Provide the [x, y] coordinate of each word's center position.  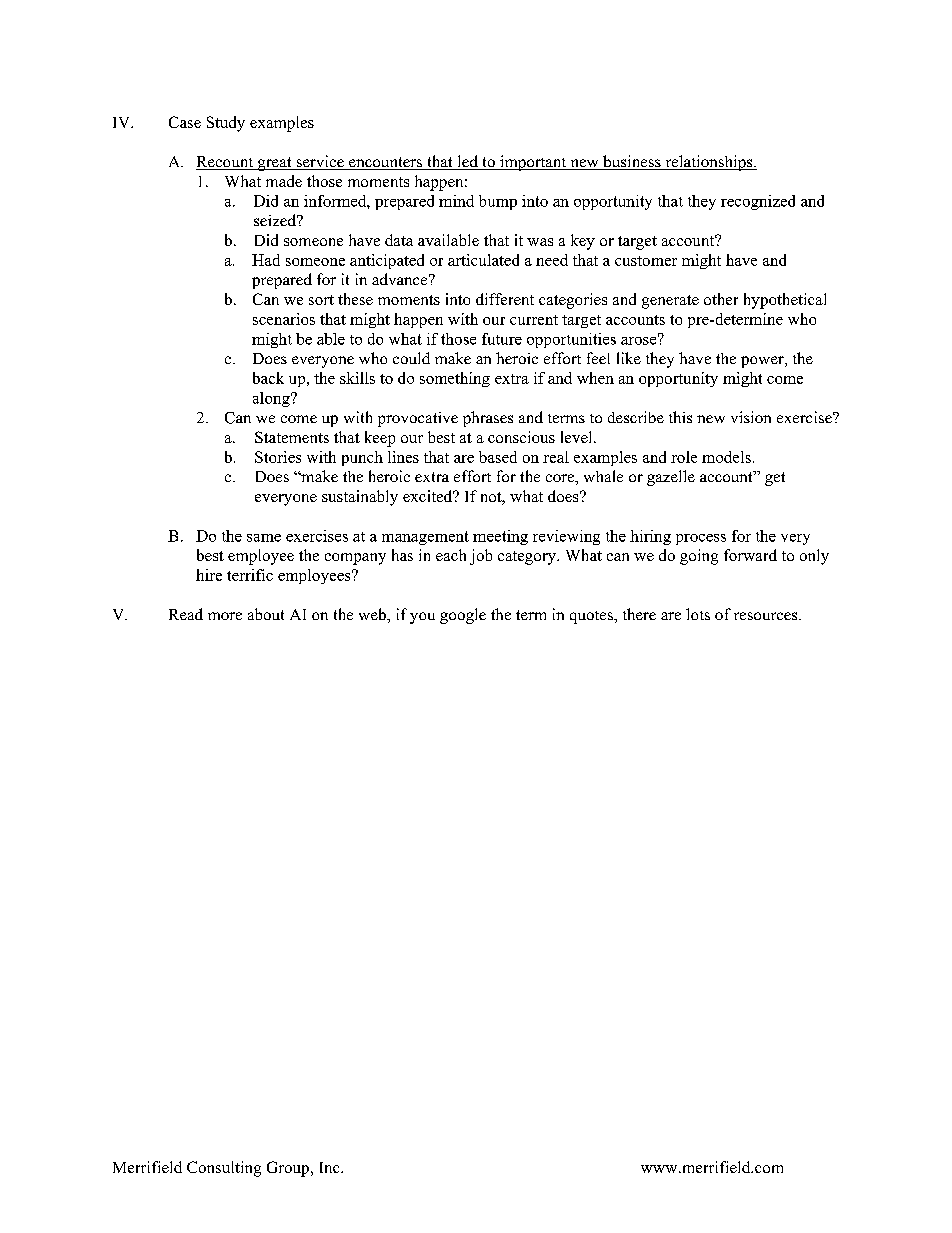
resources [767, 616]
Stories [278, 457]
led [467, 162]
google [463, 616]
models [726, 457]
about [266, 614]
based [498, 457]
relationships [709, 163]
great [274, 164]
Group [289, 1169]
